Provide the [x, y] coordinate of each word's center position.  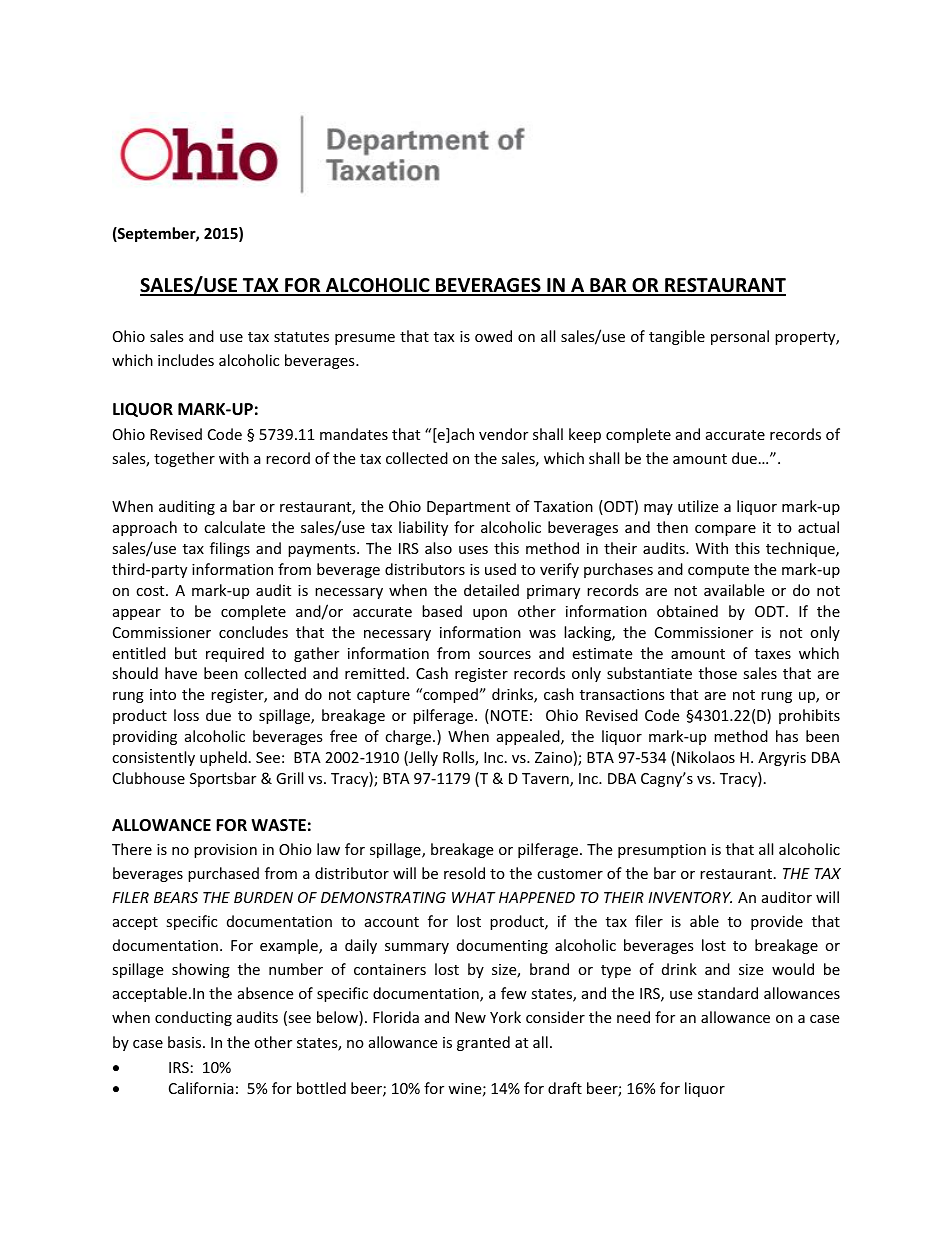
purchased [223, 874]
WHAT [474, 897]
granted [483, 1043]
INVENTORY [690, 897]
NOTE [508, 716]
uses [473, 550]
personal [740, 337]
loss [186, 715]
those [718, 673]
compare [725, 530]
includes [186, 360]
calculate [234, 527]
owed [493, 336]
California [201, 1088]
